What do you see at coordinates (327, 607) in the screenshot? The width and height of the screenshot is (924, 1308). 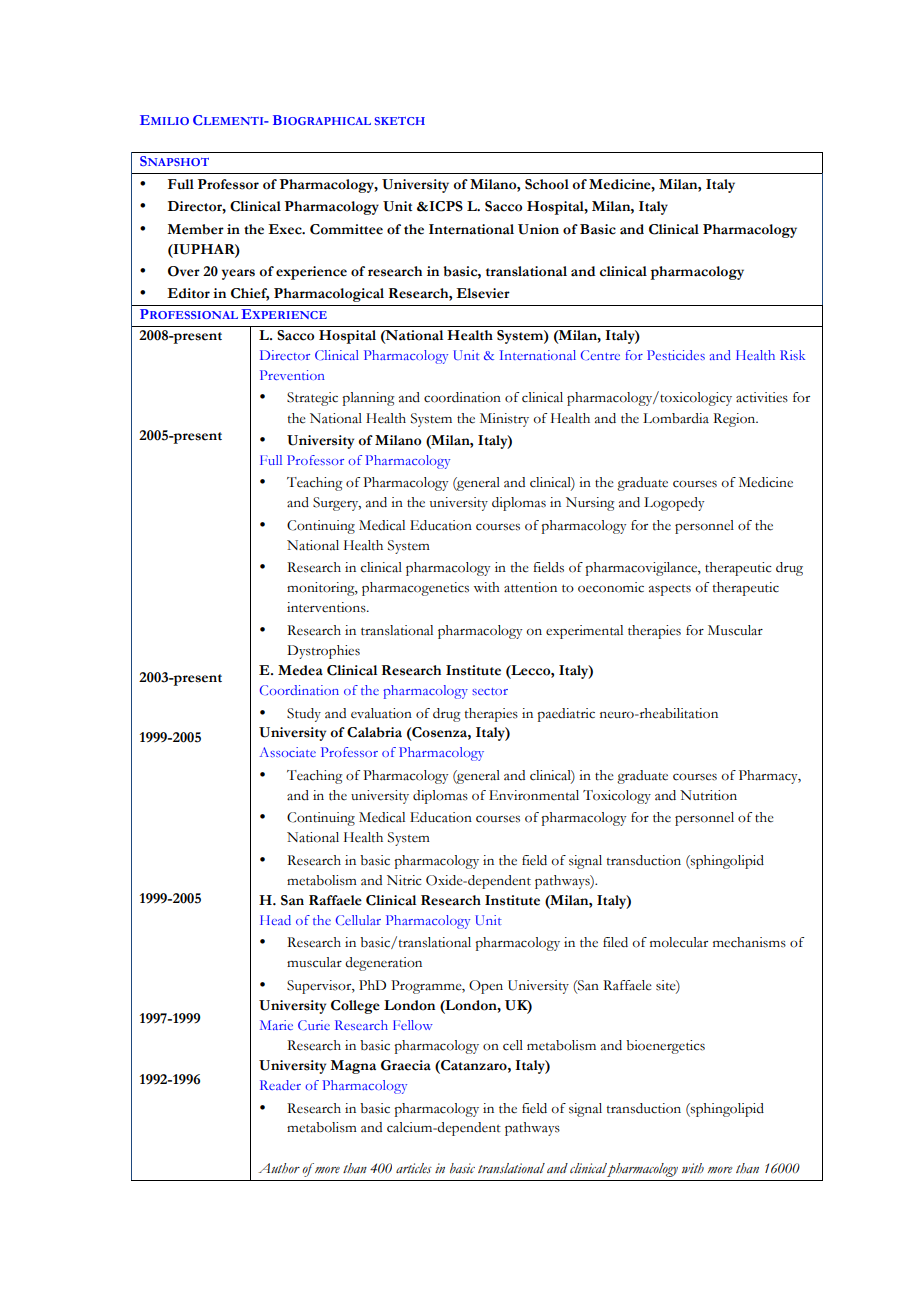 I see `interventions` at bounding box center [327, 607].
